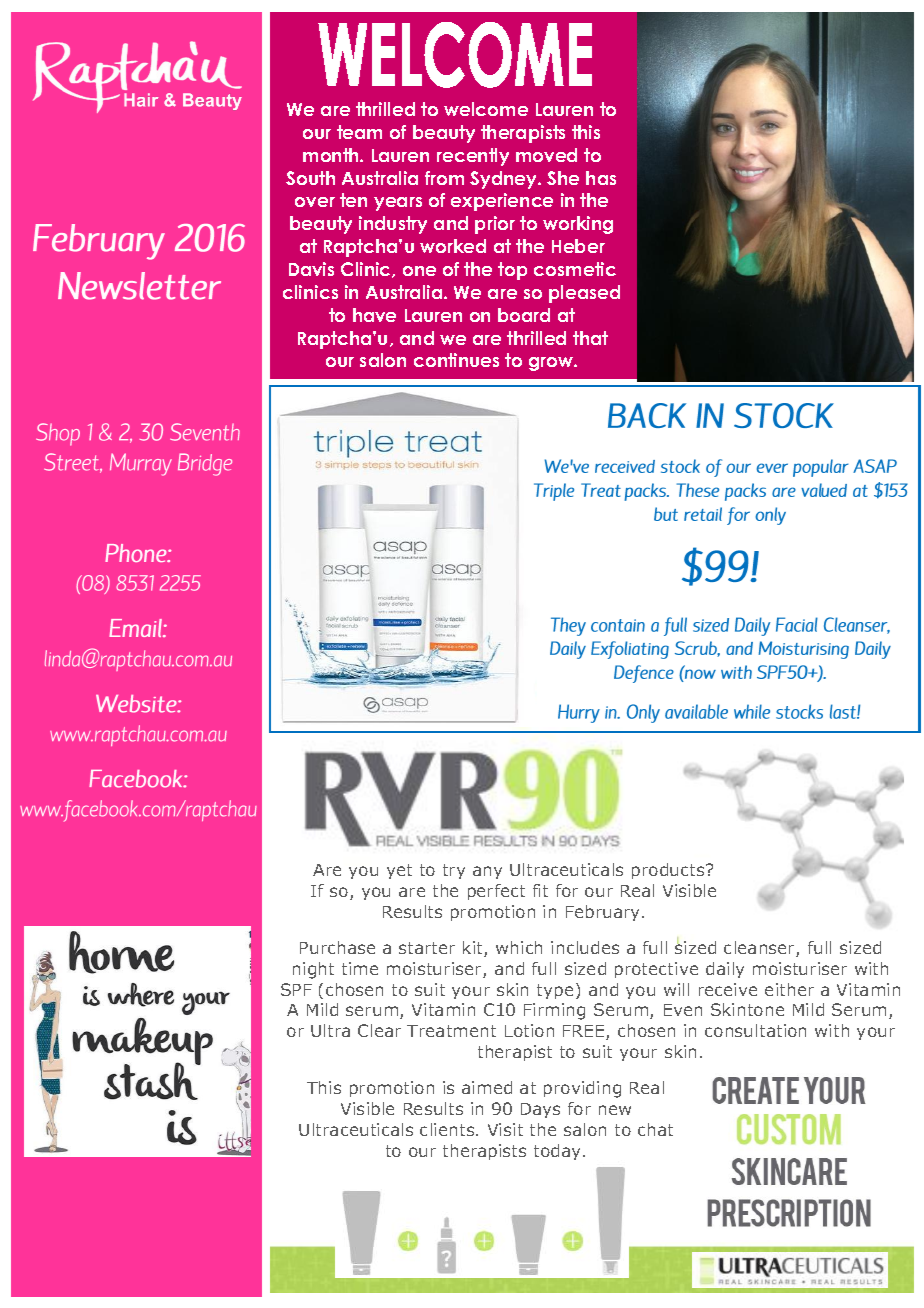 This image has height=1308, width=924. Describe the element at coordinates (359, 132) in the image. I see `team` at that location.
